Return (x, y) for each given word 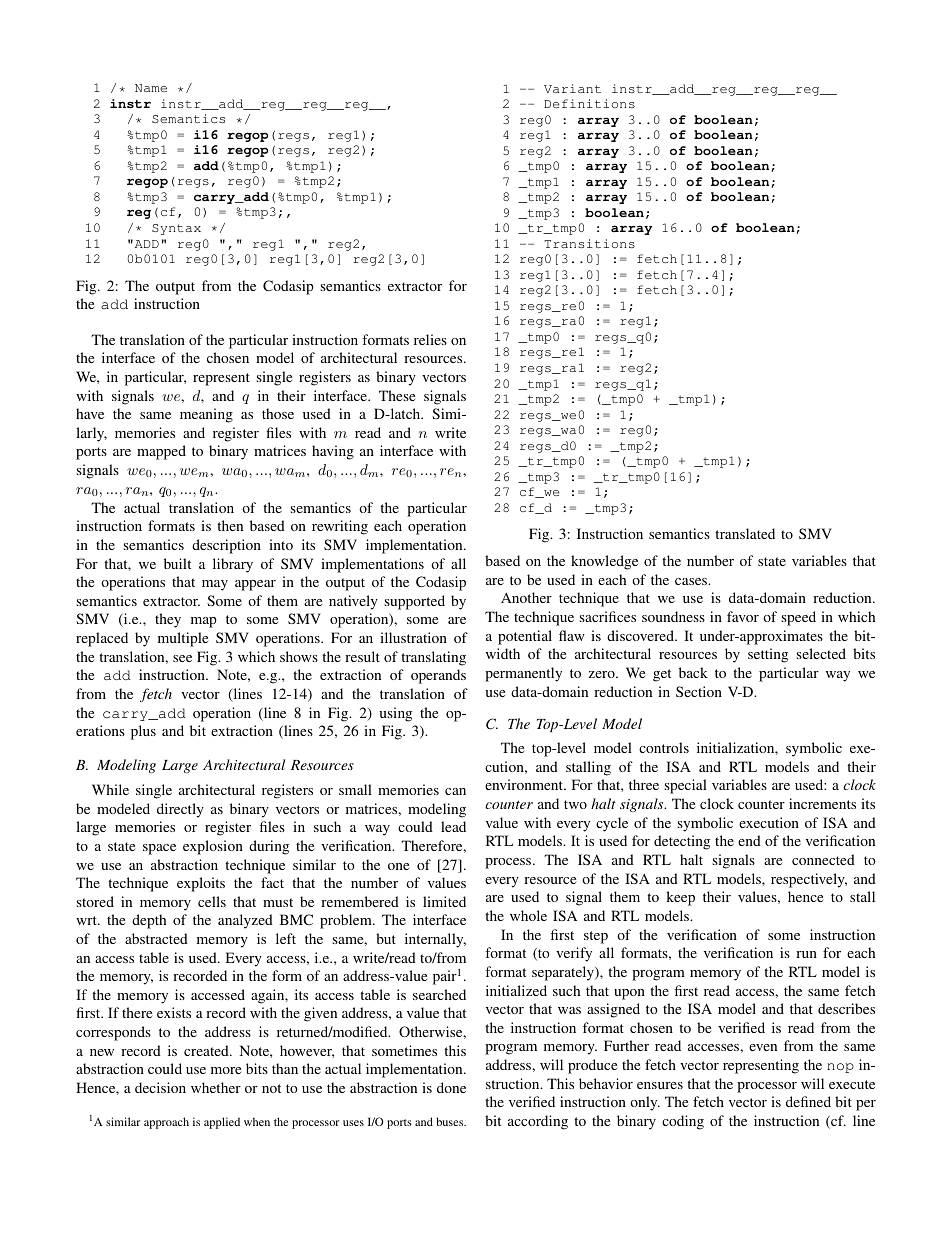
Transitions (589, 243)
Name (151, 88)
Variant (572, 88)
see (182, 658)
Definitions (589, 103)
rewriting (340, 527)
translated (745, 533)
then (230, 525)
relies (430, 339)
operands (438, 676)
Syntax (176, 229)
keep (680, 898)
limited (444, 901)
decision (160, 1087)
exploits (201, 884)
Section (699, 691)
